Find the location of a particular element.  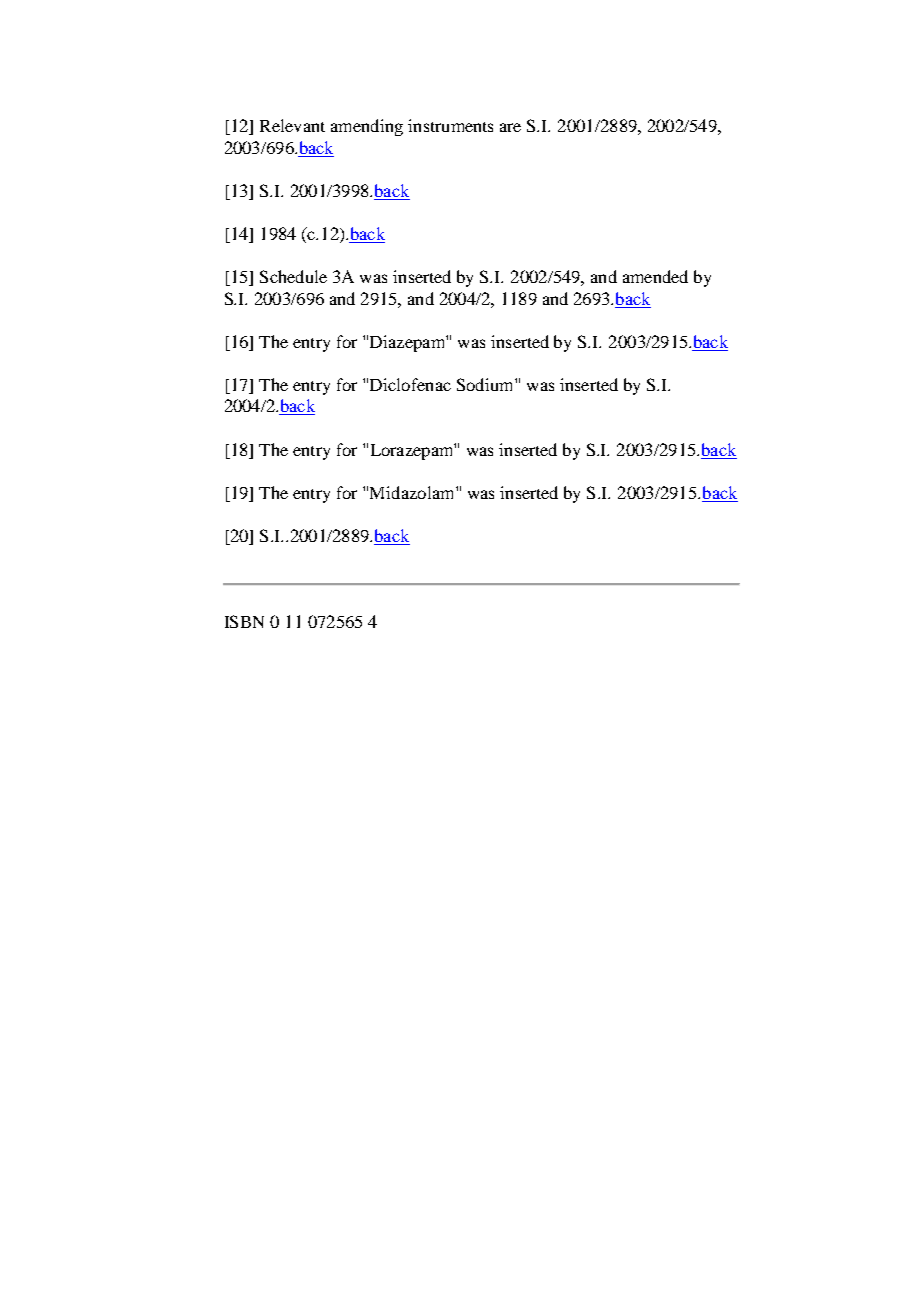

Schedule is located at coordinates (293, 276).
